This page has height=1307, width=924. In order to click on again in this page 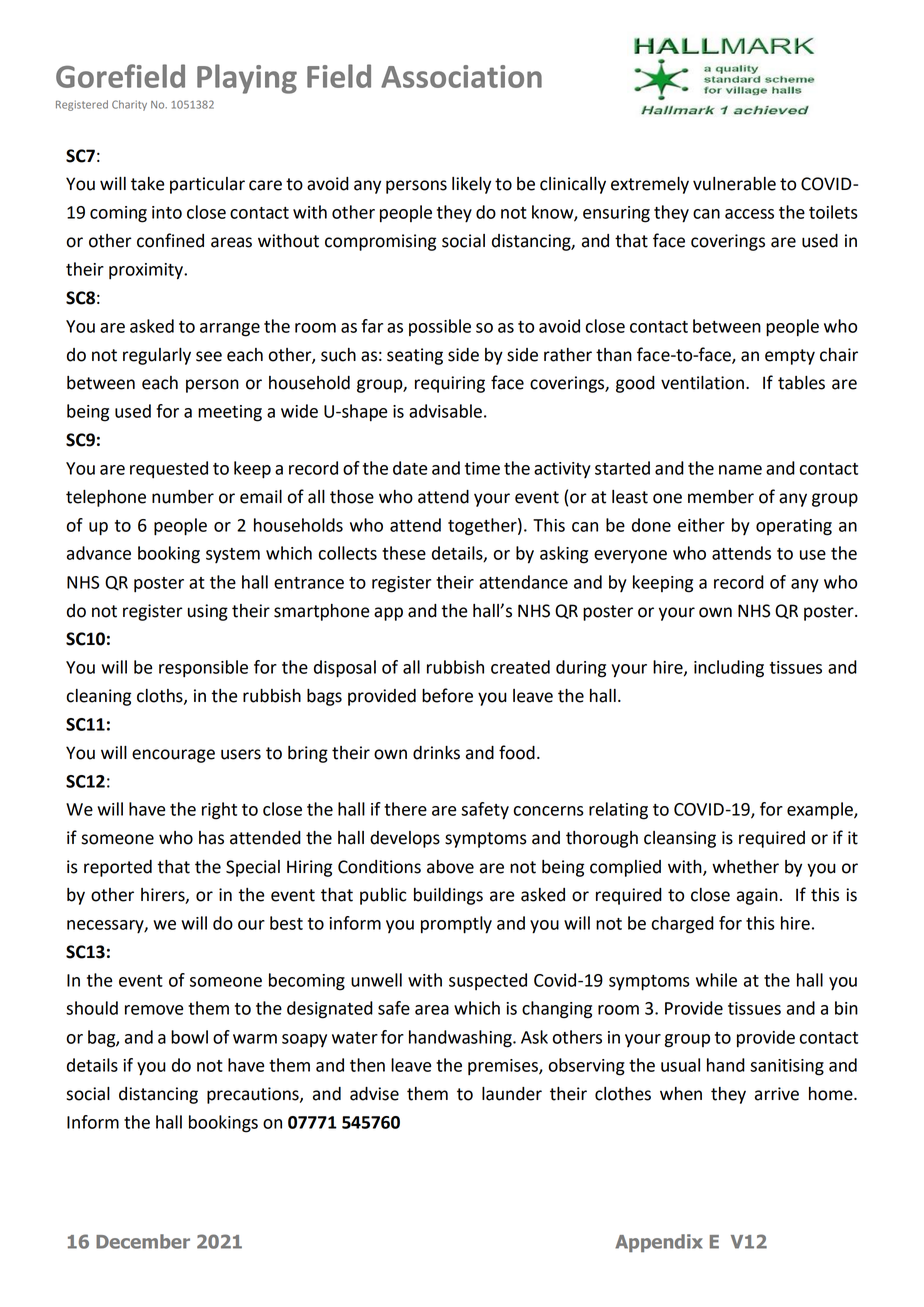, I will do `click(757, 896)`.
